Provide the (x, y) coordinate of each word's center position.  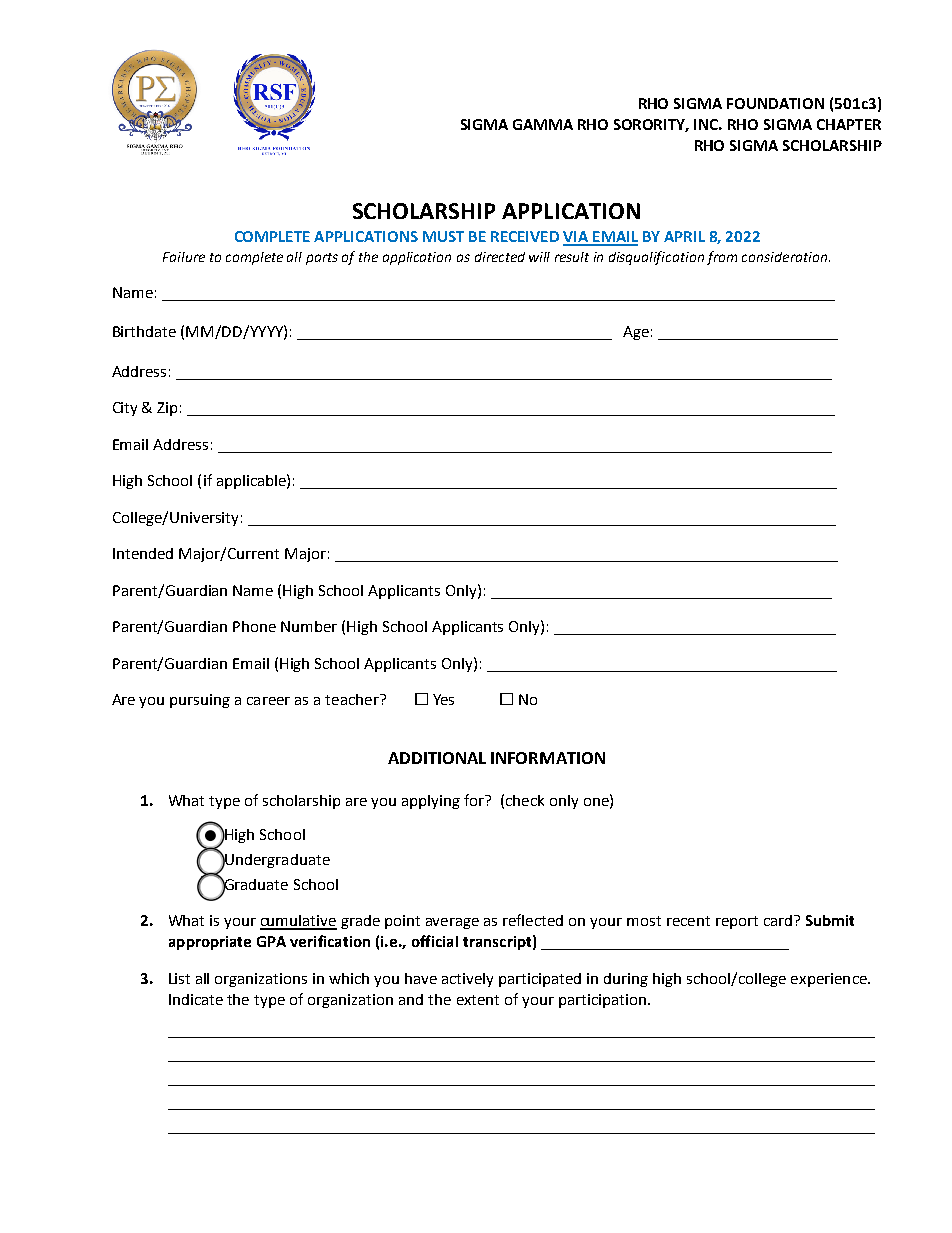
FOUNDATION (775, 103)
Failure (184, 257)
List (179, 978)
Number (309, 626)
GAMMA (543, 124)
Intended (143, 553)
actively (467, 980)
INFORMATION (548, 758)
